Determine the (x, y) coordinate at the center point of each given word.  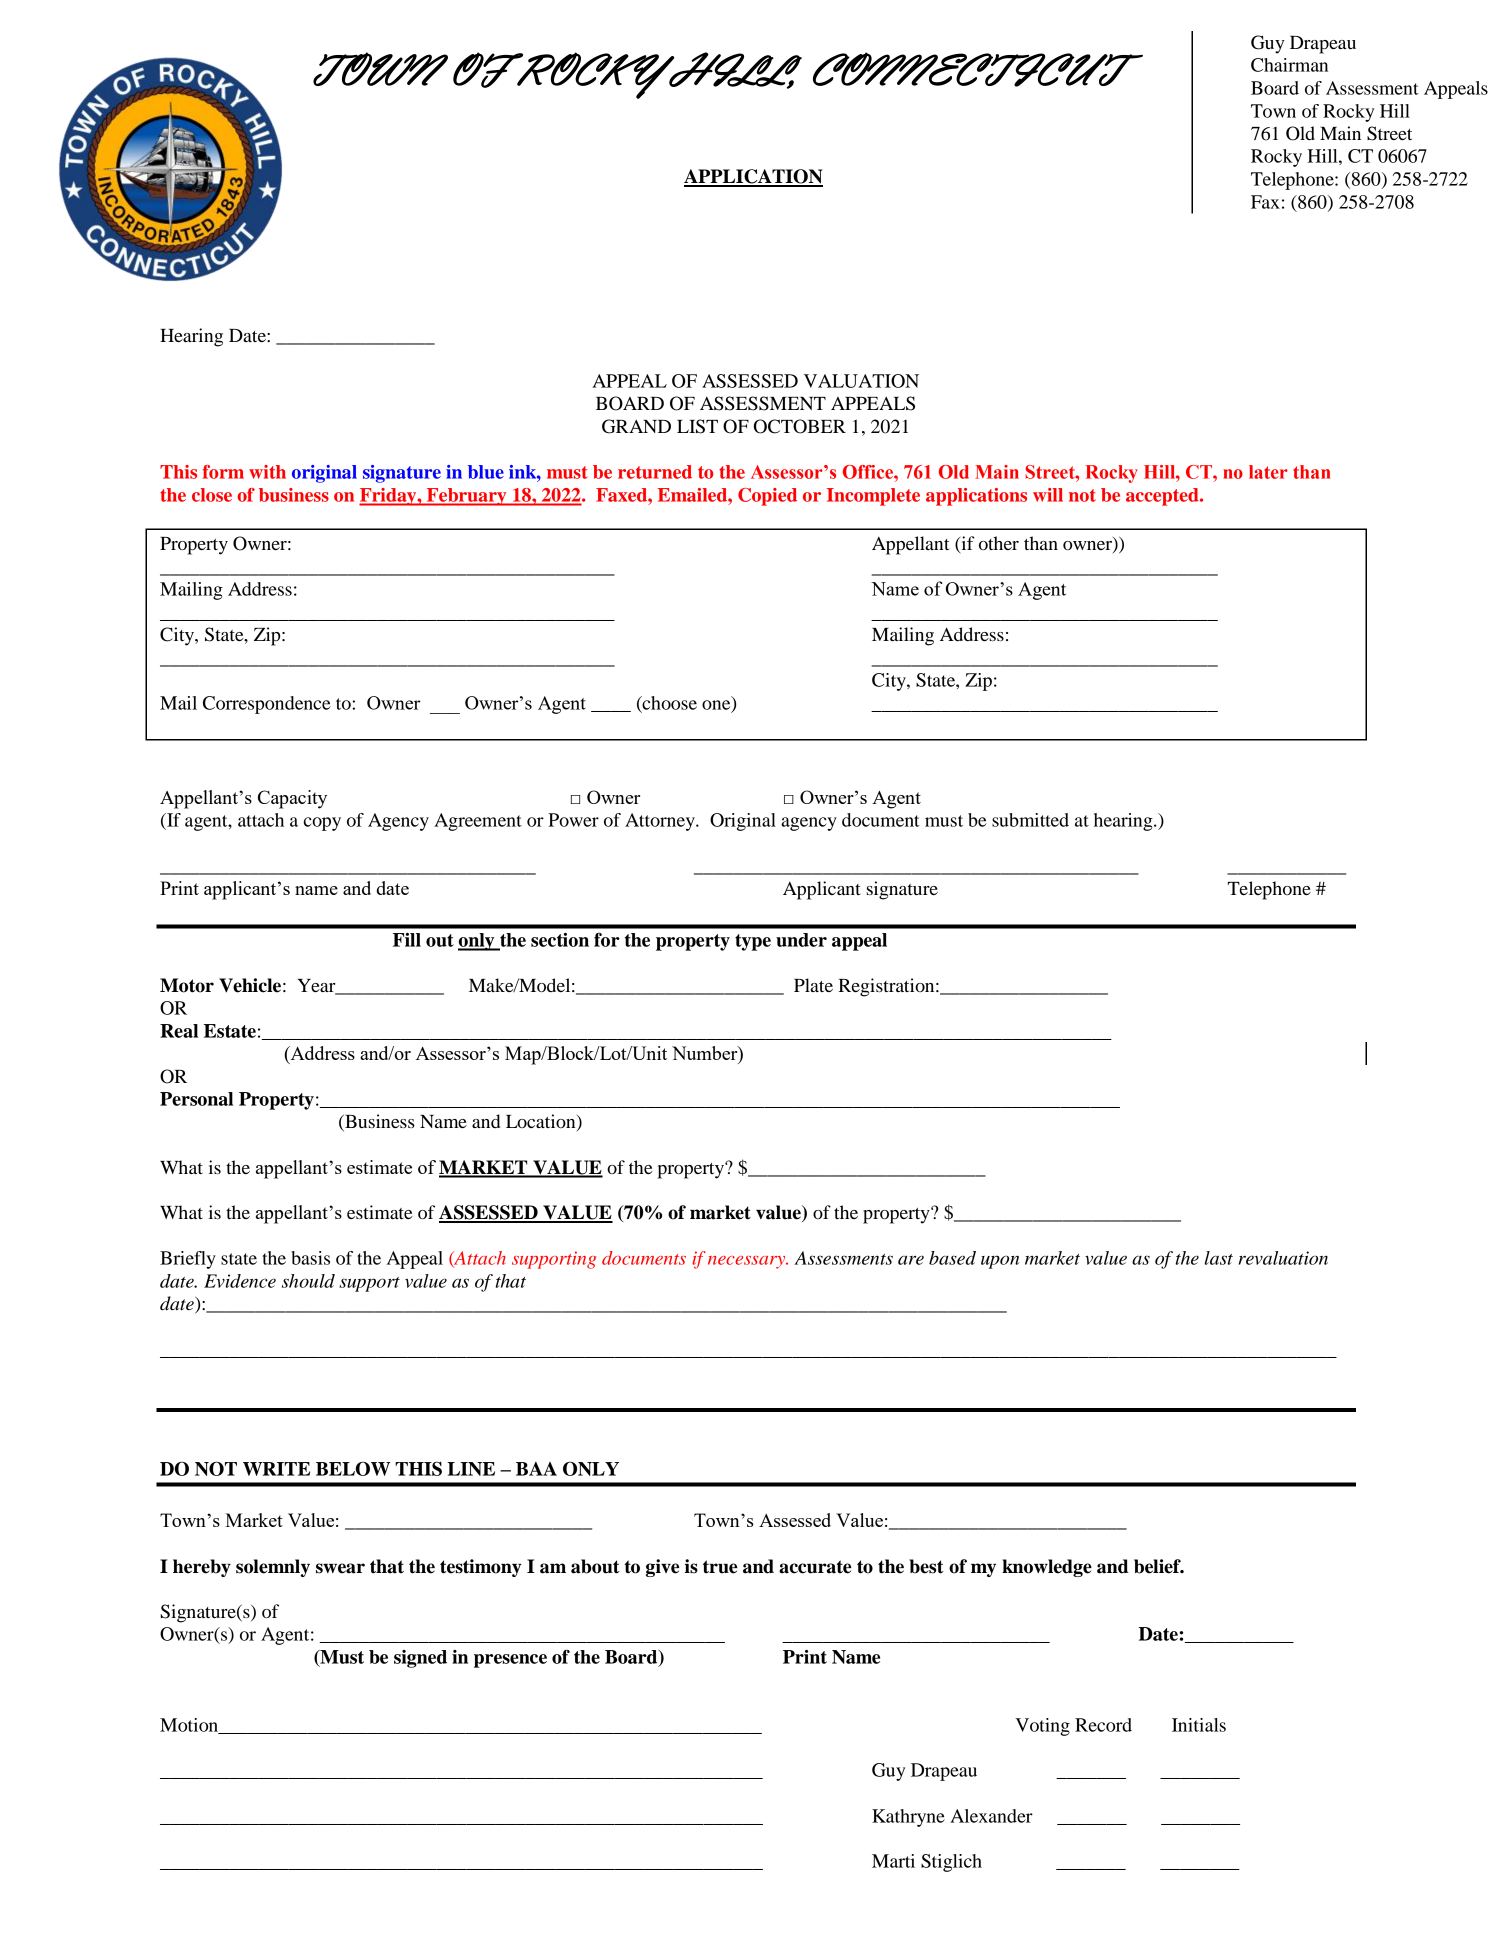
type (753, 942)
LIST (697, 426)
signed (420, 1659)
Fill (407, 940)
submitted (1030, 820)
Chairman (1289, 65)
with (267, 472)
